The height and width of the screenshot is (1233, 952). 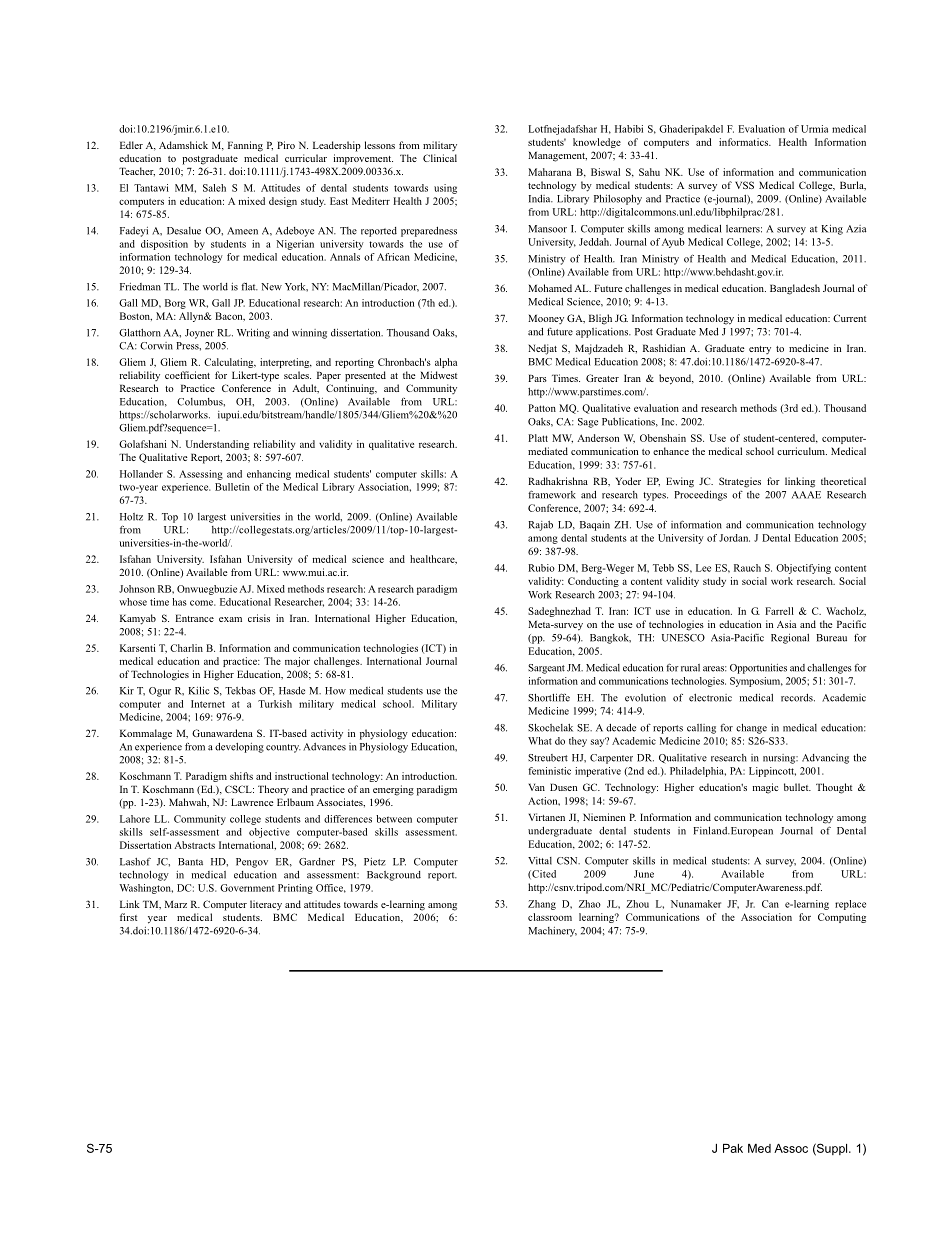 I want to click on VSS, so click(x=744, y=185).
